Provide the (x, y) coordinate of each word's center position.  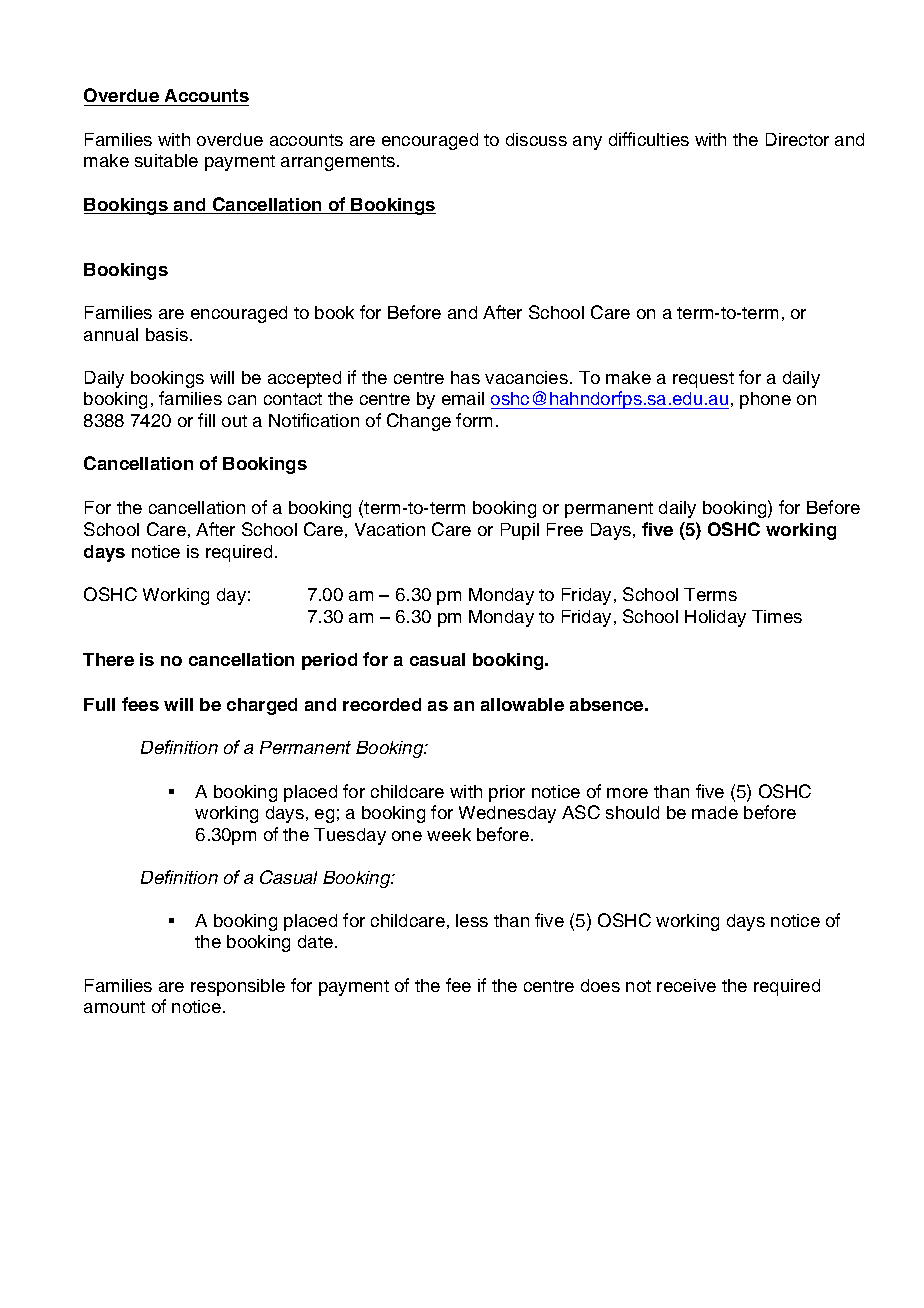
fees (140, 704)
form (474, 420)
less (472, 920)
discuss (536, 139)
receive (686, 985)
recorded (382, 704)
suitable (166, 160)
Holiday (715, 618)
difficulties (649, 139)
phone (765, 400)
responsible (238, 987)
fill (206, 420)
